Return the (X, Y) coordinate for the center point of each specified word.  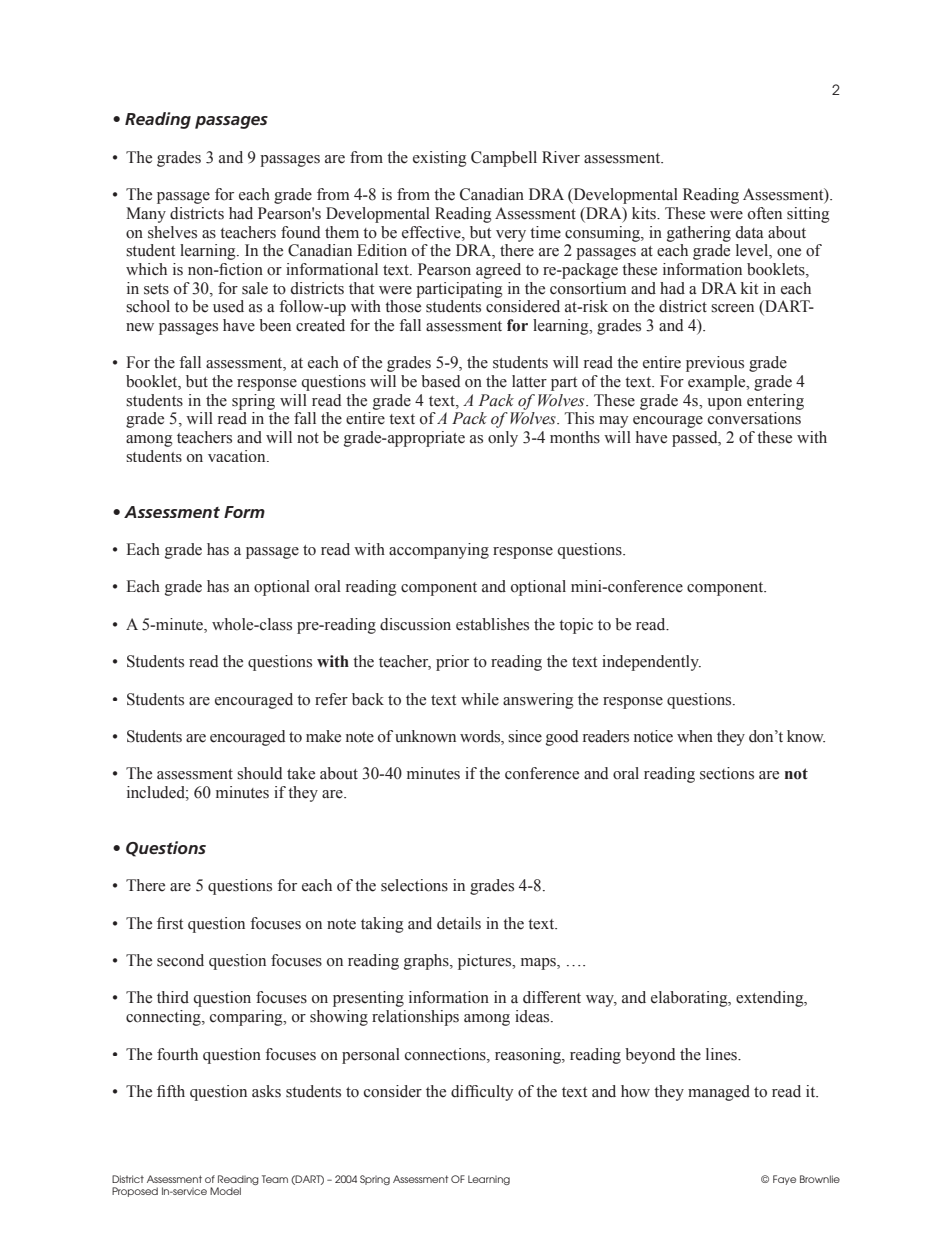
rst (175, 924)
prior (452, 663)
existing (440, 159)
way (601, 1001)
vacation (238, 456)
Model (225, 1191)
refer (331, 699)
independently (651, 663)
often (765, 213)
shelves (172, 232)
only (503, 439)
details (459, 923)
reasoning (529, 1056)
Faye (784, 1180)
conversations (754, 418)
